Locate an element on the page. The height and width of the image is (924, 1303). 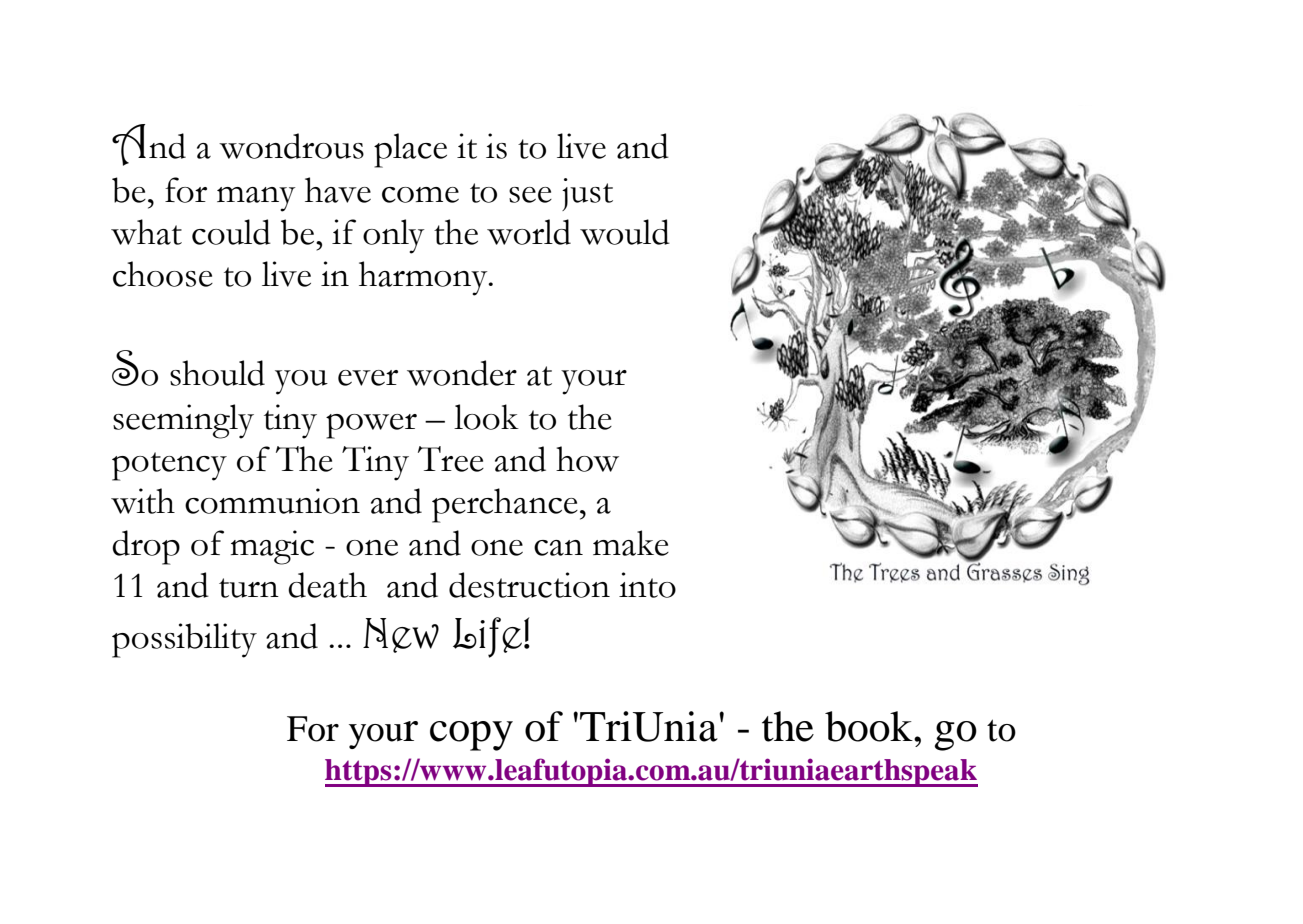
place is located at coordinates (410, 150).
